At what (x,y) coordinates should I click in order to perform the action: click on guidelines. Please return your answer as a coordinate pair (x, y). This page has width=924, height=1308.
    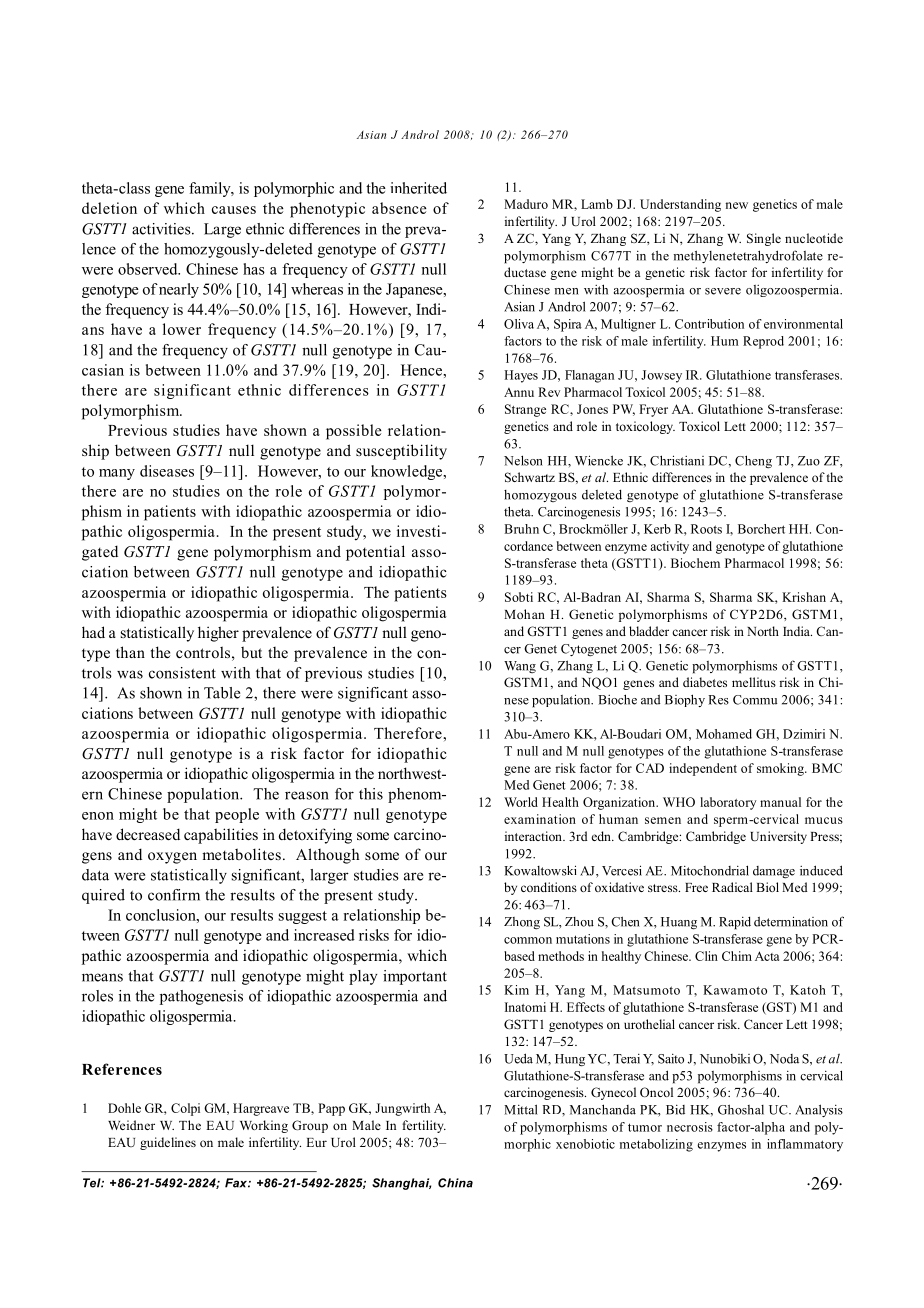
    Looking at the image, I should click on (168, 1143).
